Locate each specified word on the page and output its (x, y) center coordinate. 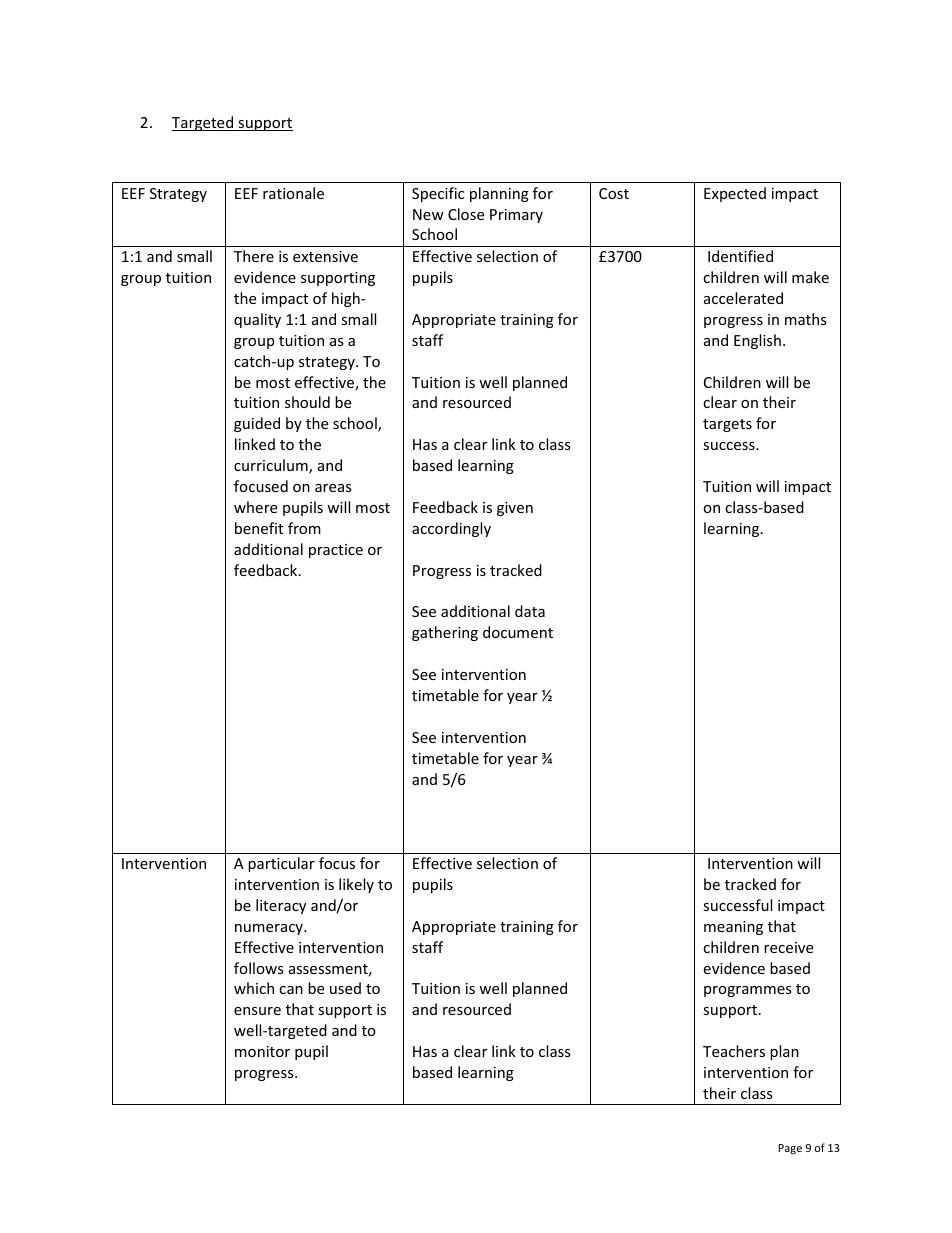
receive (788, 947)
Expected (735, 194)
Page (790, 1149)
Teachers (734, 1051)
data (530, 611)
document (518, 632)
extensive (325, 256)
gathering (445, 633)
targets (727, 425)
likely (356, 885)
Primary (516, 216)
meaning (733, 928)
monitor (262, 1051)
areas (333, 488)
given (515, 509)
